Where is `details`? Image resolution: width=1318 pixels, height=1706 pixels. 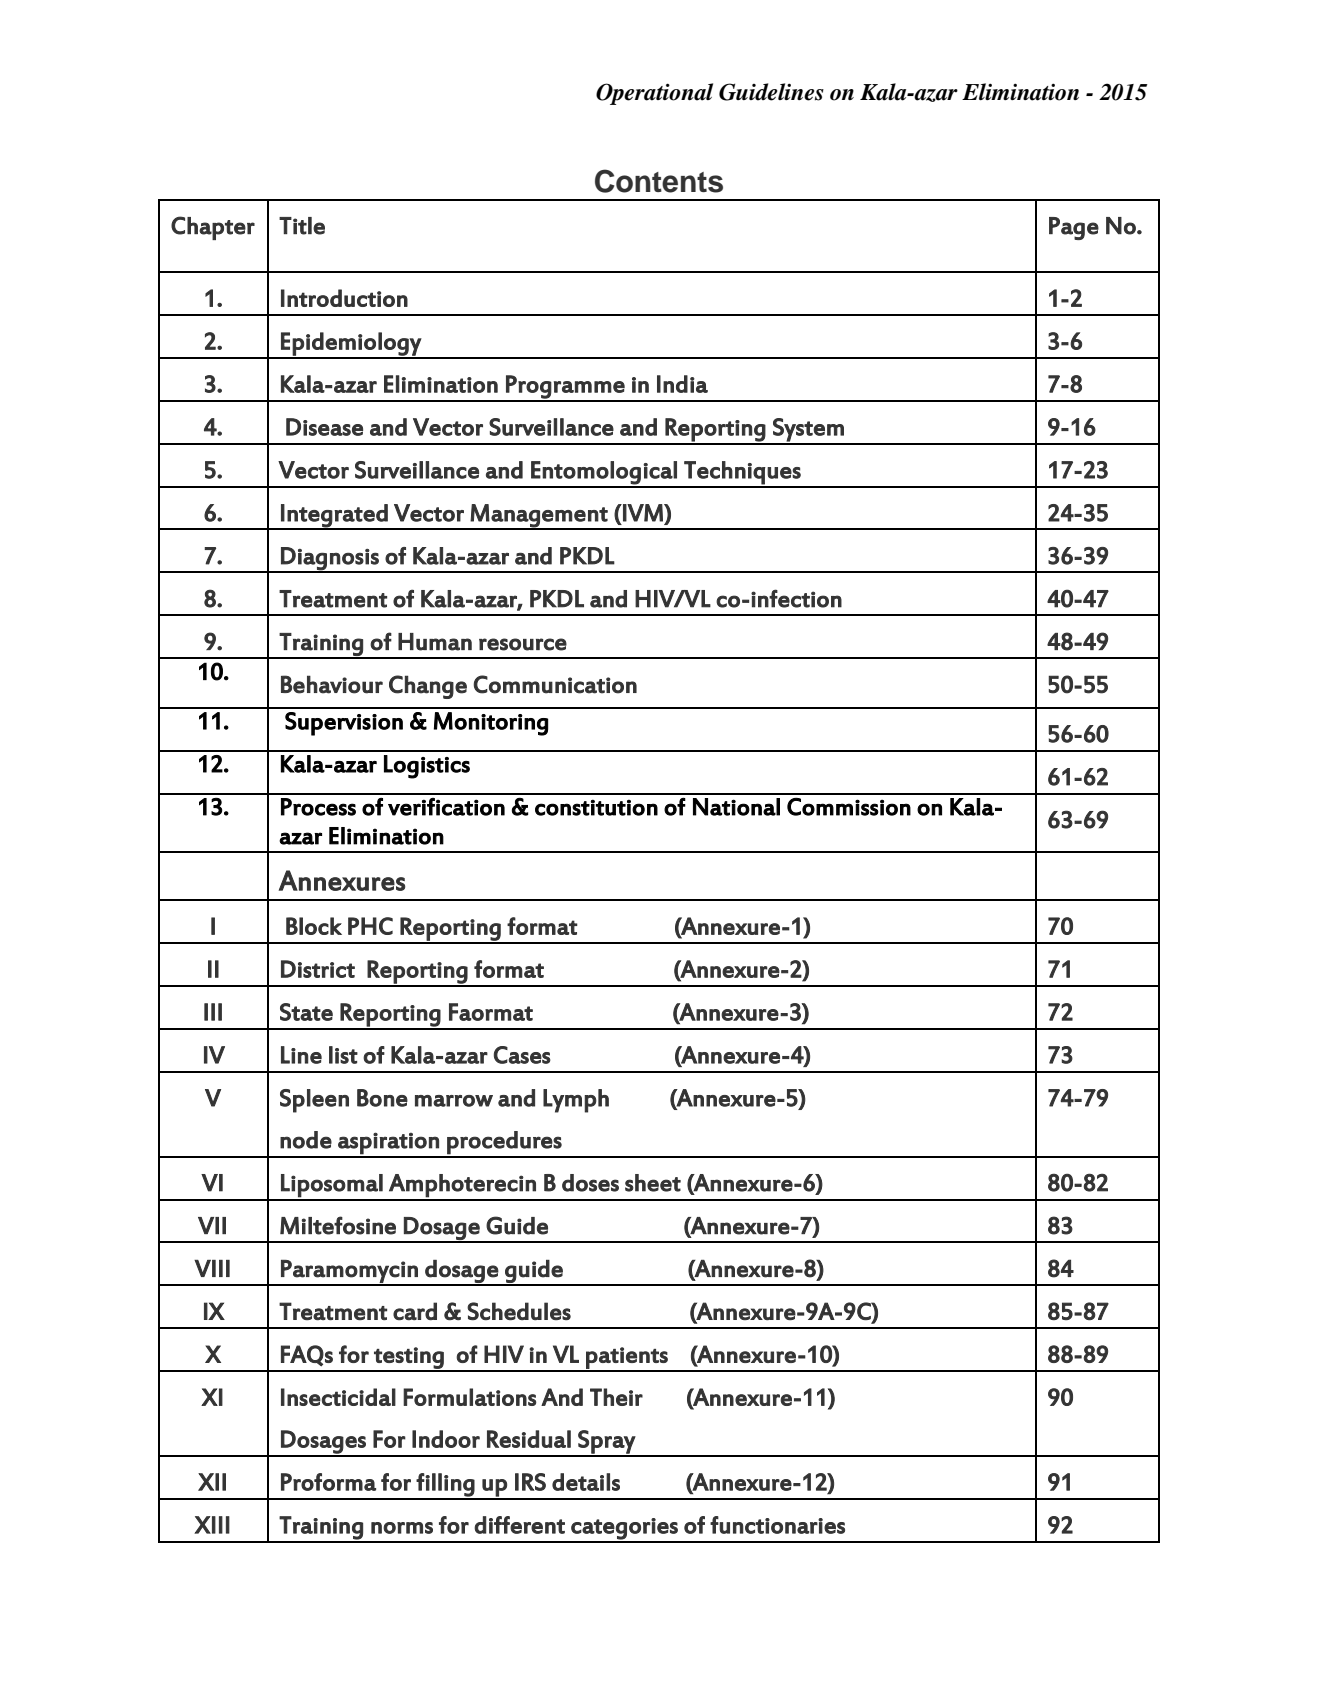
details is located at coordinates (586, 1482).
